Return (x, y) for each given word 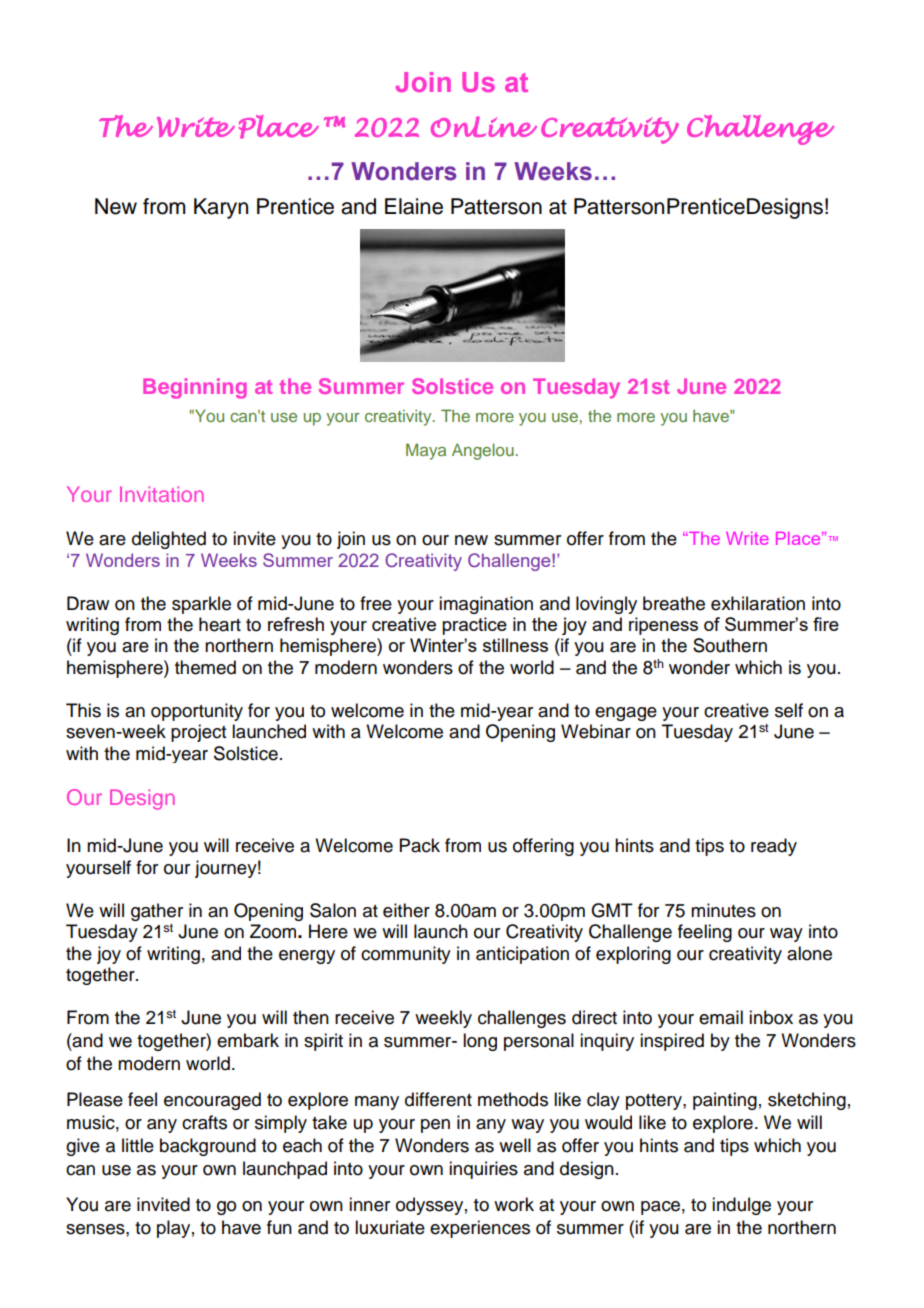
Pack (420, 845)
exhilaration (758, 603)
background (208, 1147)
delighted (169, 540)
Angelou (484, 451)
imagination (486, 605)
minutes (723, 910)
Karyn (221, 208)
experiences (480, 1229)
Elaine (414, 206)
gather (157, 912)
